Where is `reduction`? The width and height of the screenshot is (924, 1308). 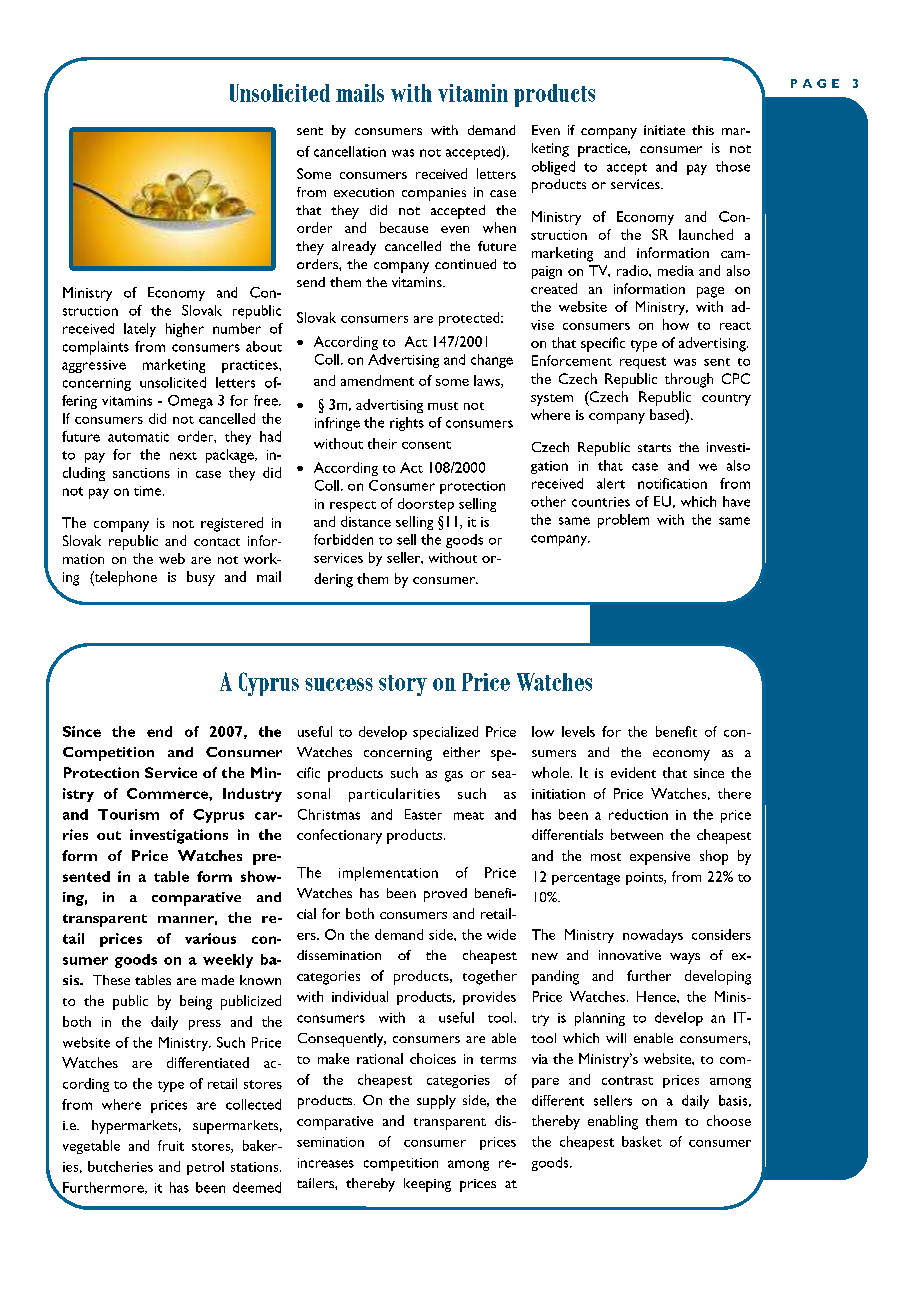
reduction is located at coordinates (638, 814).
